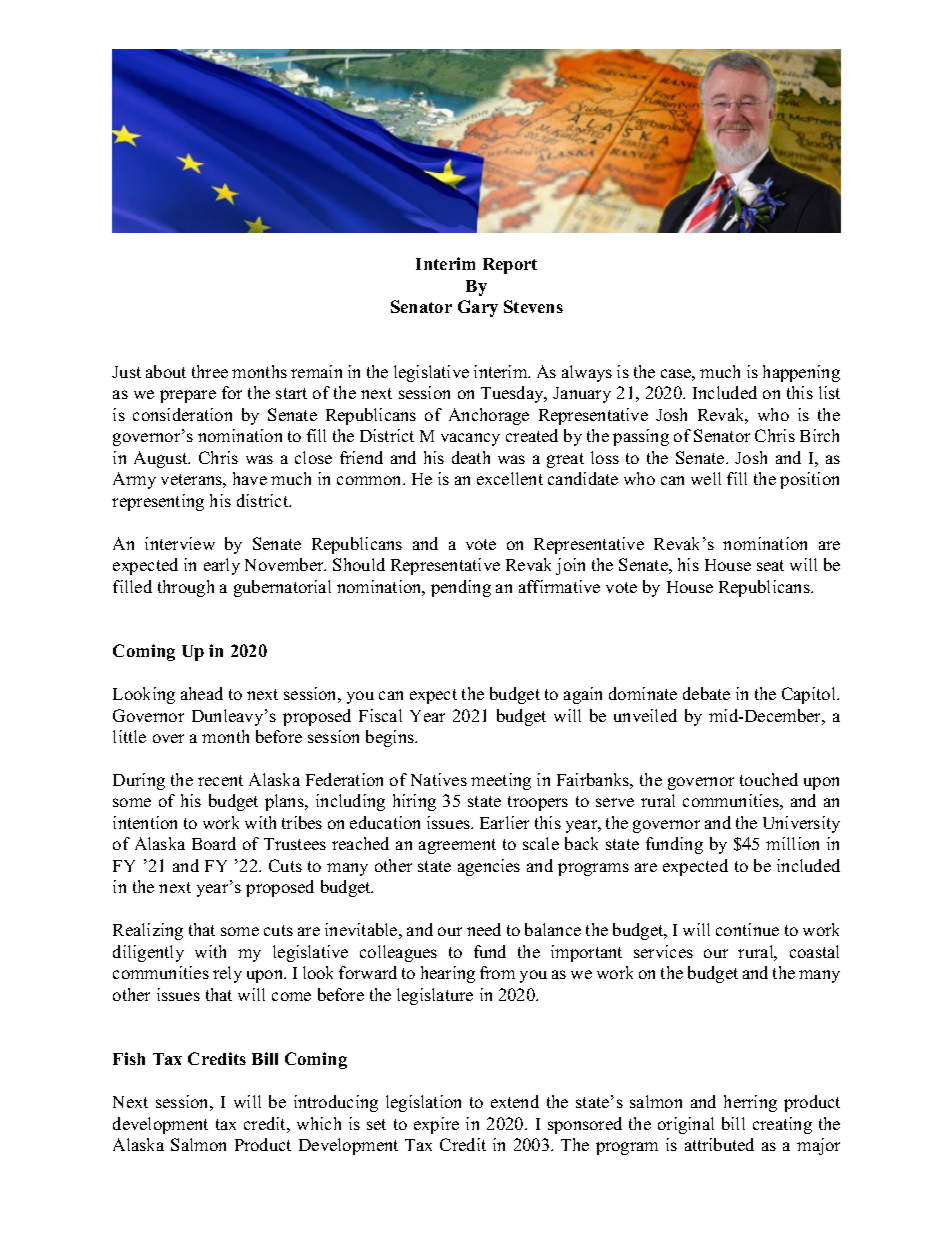  What do you see at coordinates (484, 929) in the document?
I see `need` at bounding box center [484, 929].
